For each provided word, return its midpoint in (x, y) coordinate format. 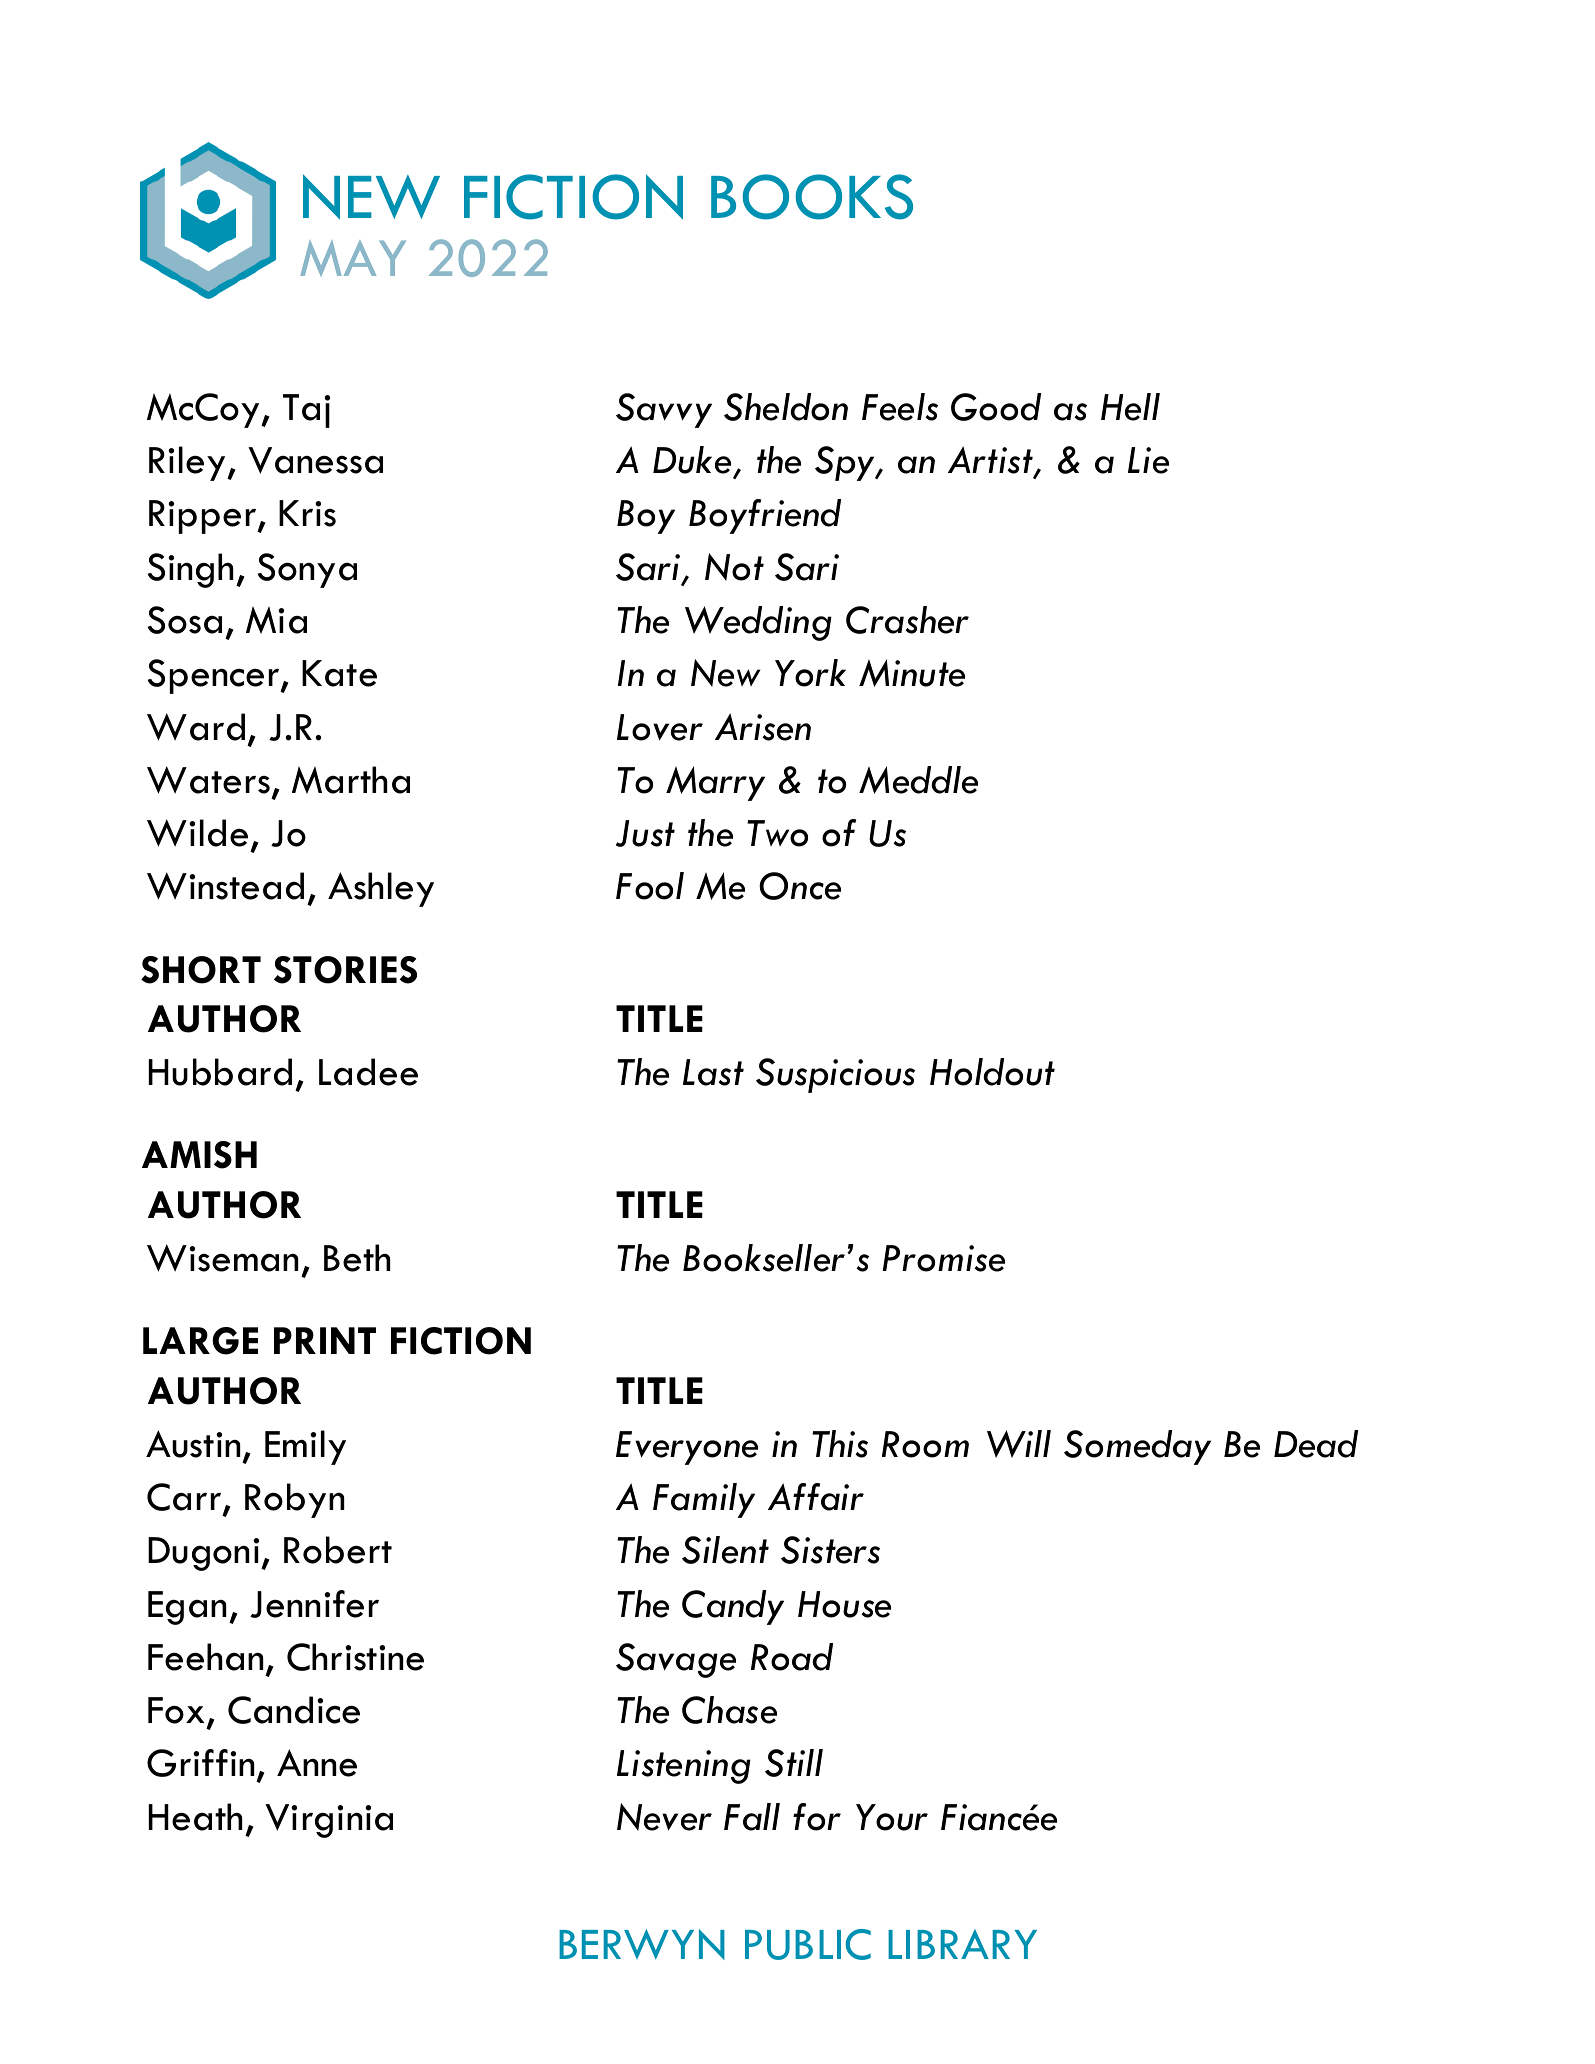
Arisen (763, 727)
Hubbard (220, 1072)
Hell (1130, 407)
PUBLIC (808, 1944)
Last (713, 1072)
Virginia (329, 1821)
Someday (1137, 1447)
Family (704, 1500)
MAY (353, 258)
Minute (912, 673)
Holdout (992, 1072)
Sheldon (786, 407)
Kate (339, 673)
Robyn (294, 1500)
